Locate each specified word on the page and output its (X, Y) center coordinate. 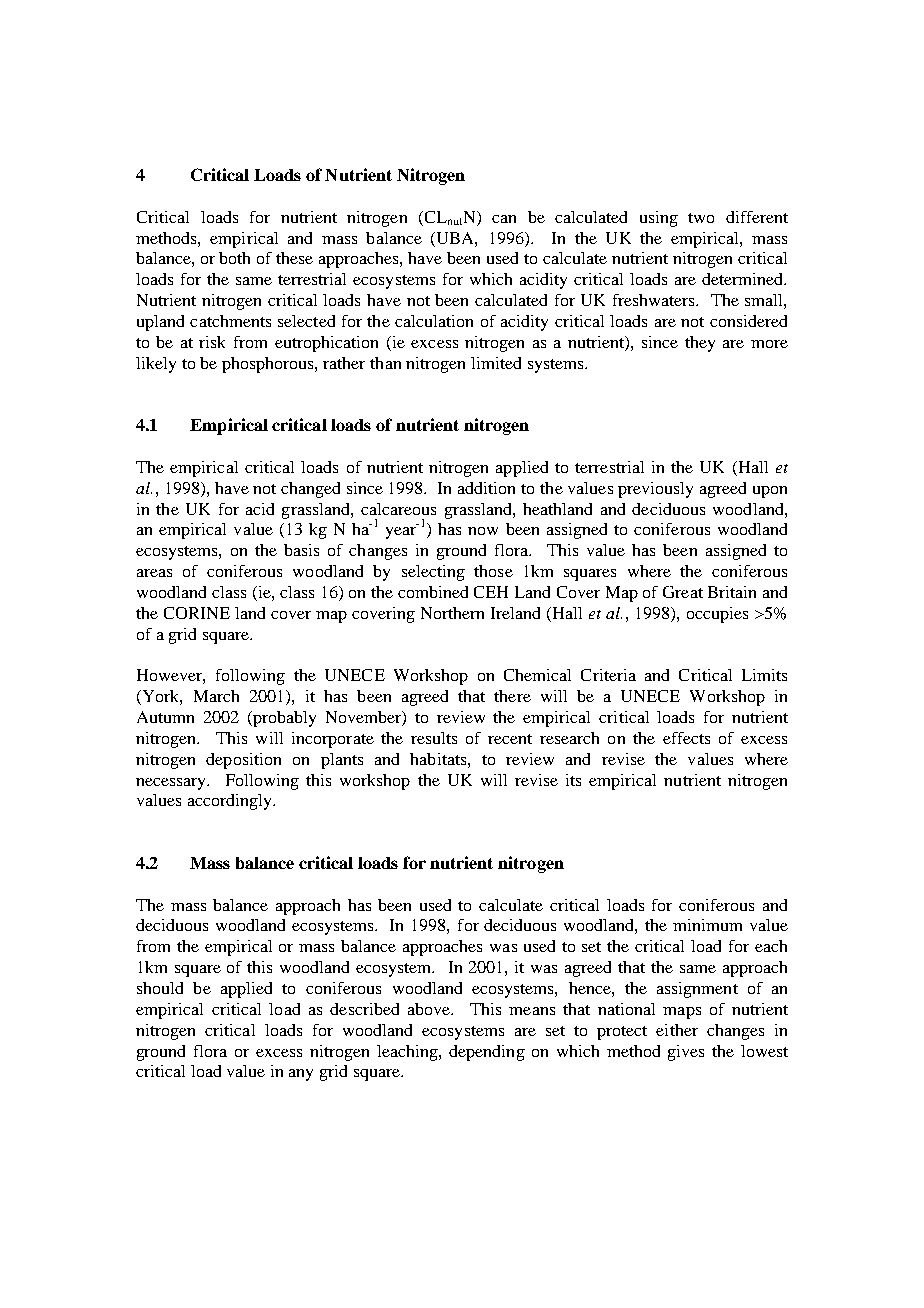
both (234, 258)
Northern (452, 613)
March (216, 696)
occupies (717, 615)
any (301, 1075)
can (504, 219)
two (701, 218)
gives (686, 1053)
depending (487, 1053)
